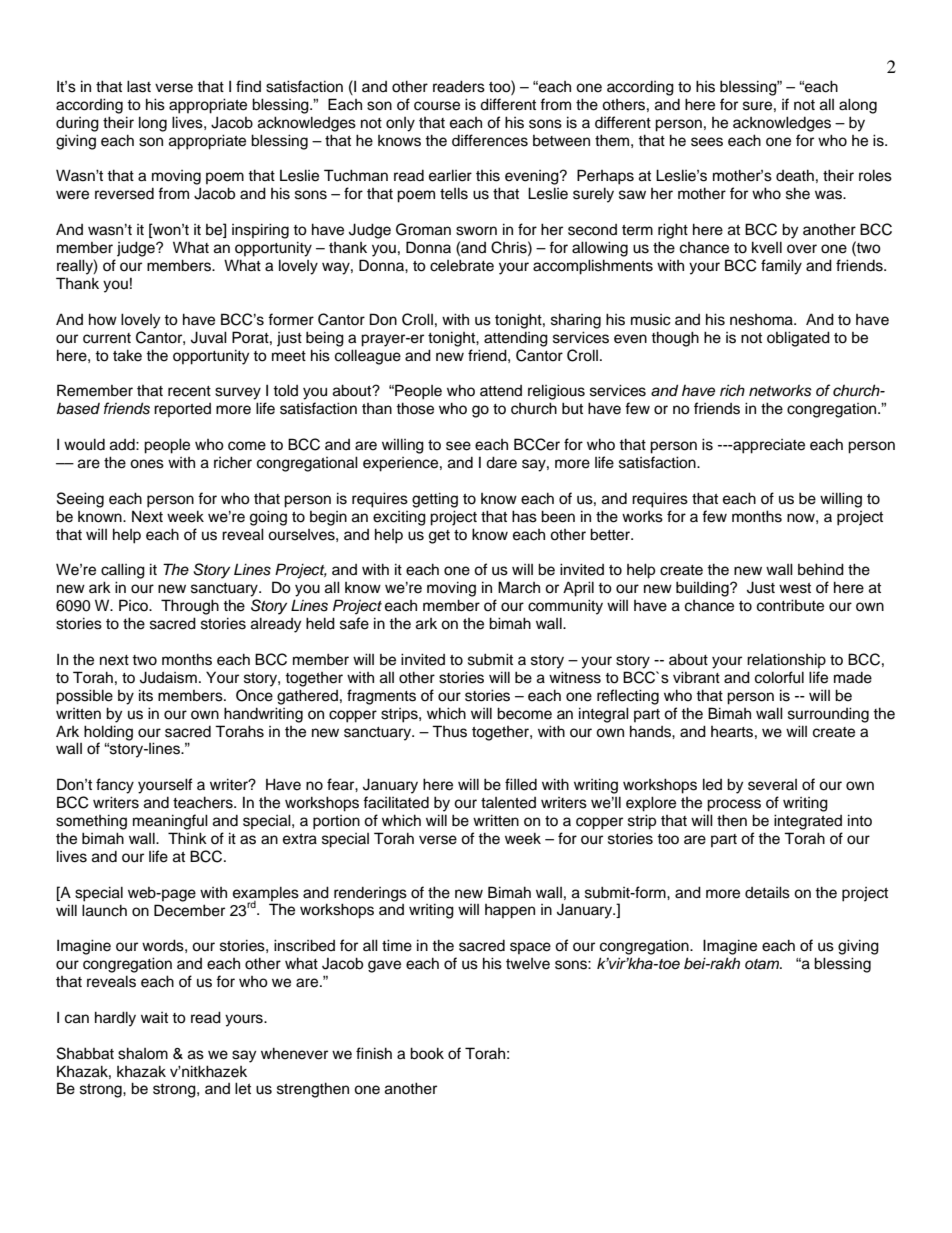 The width and height of the screenshot is (952, 1233). Describe the element at coordinates (427, 1053) in the screenshot. I see `book` at that location.
